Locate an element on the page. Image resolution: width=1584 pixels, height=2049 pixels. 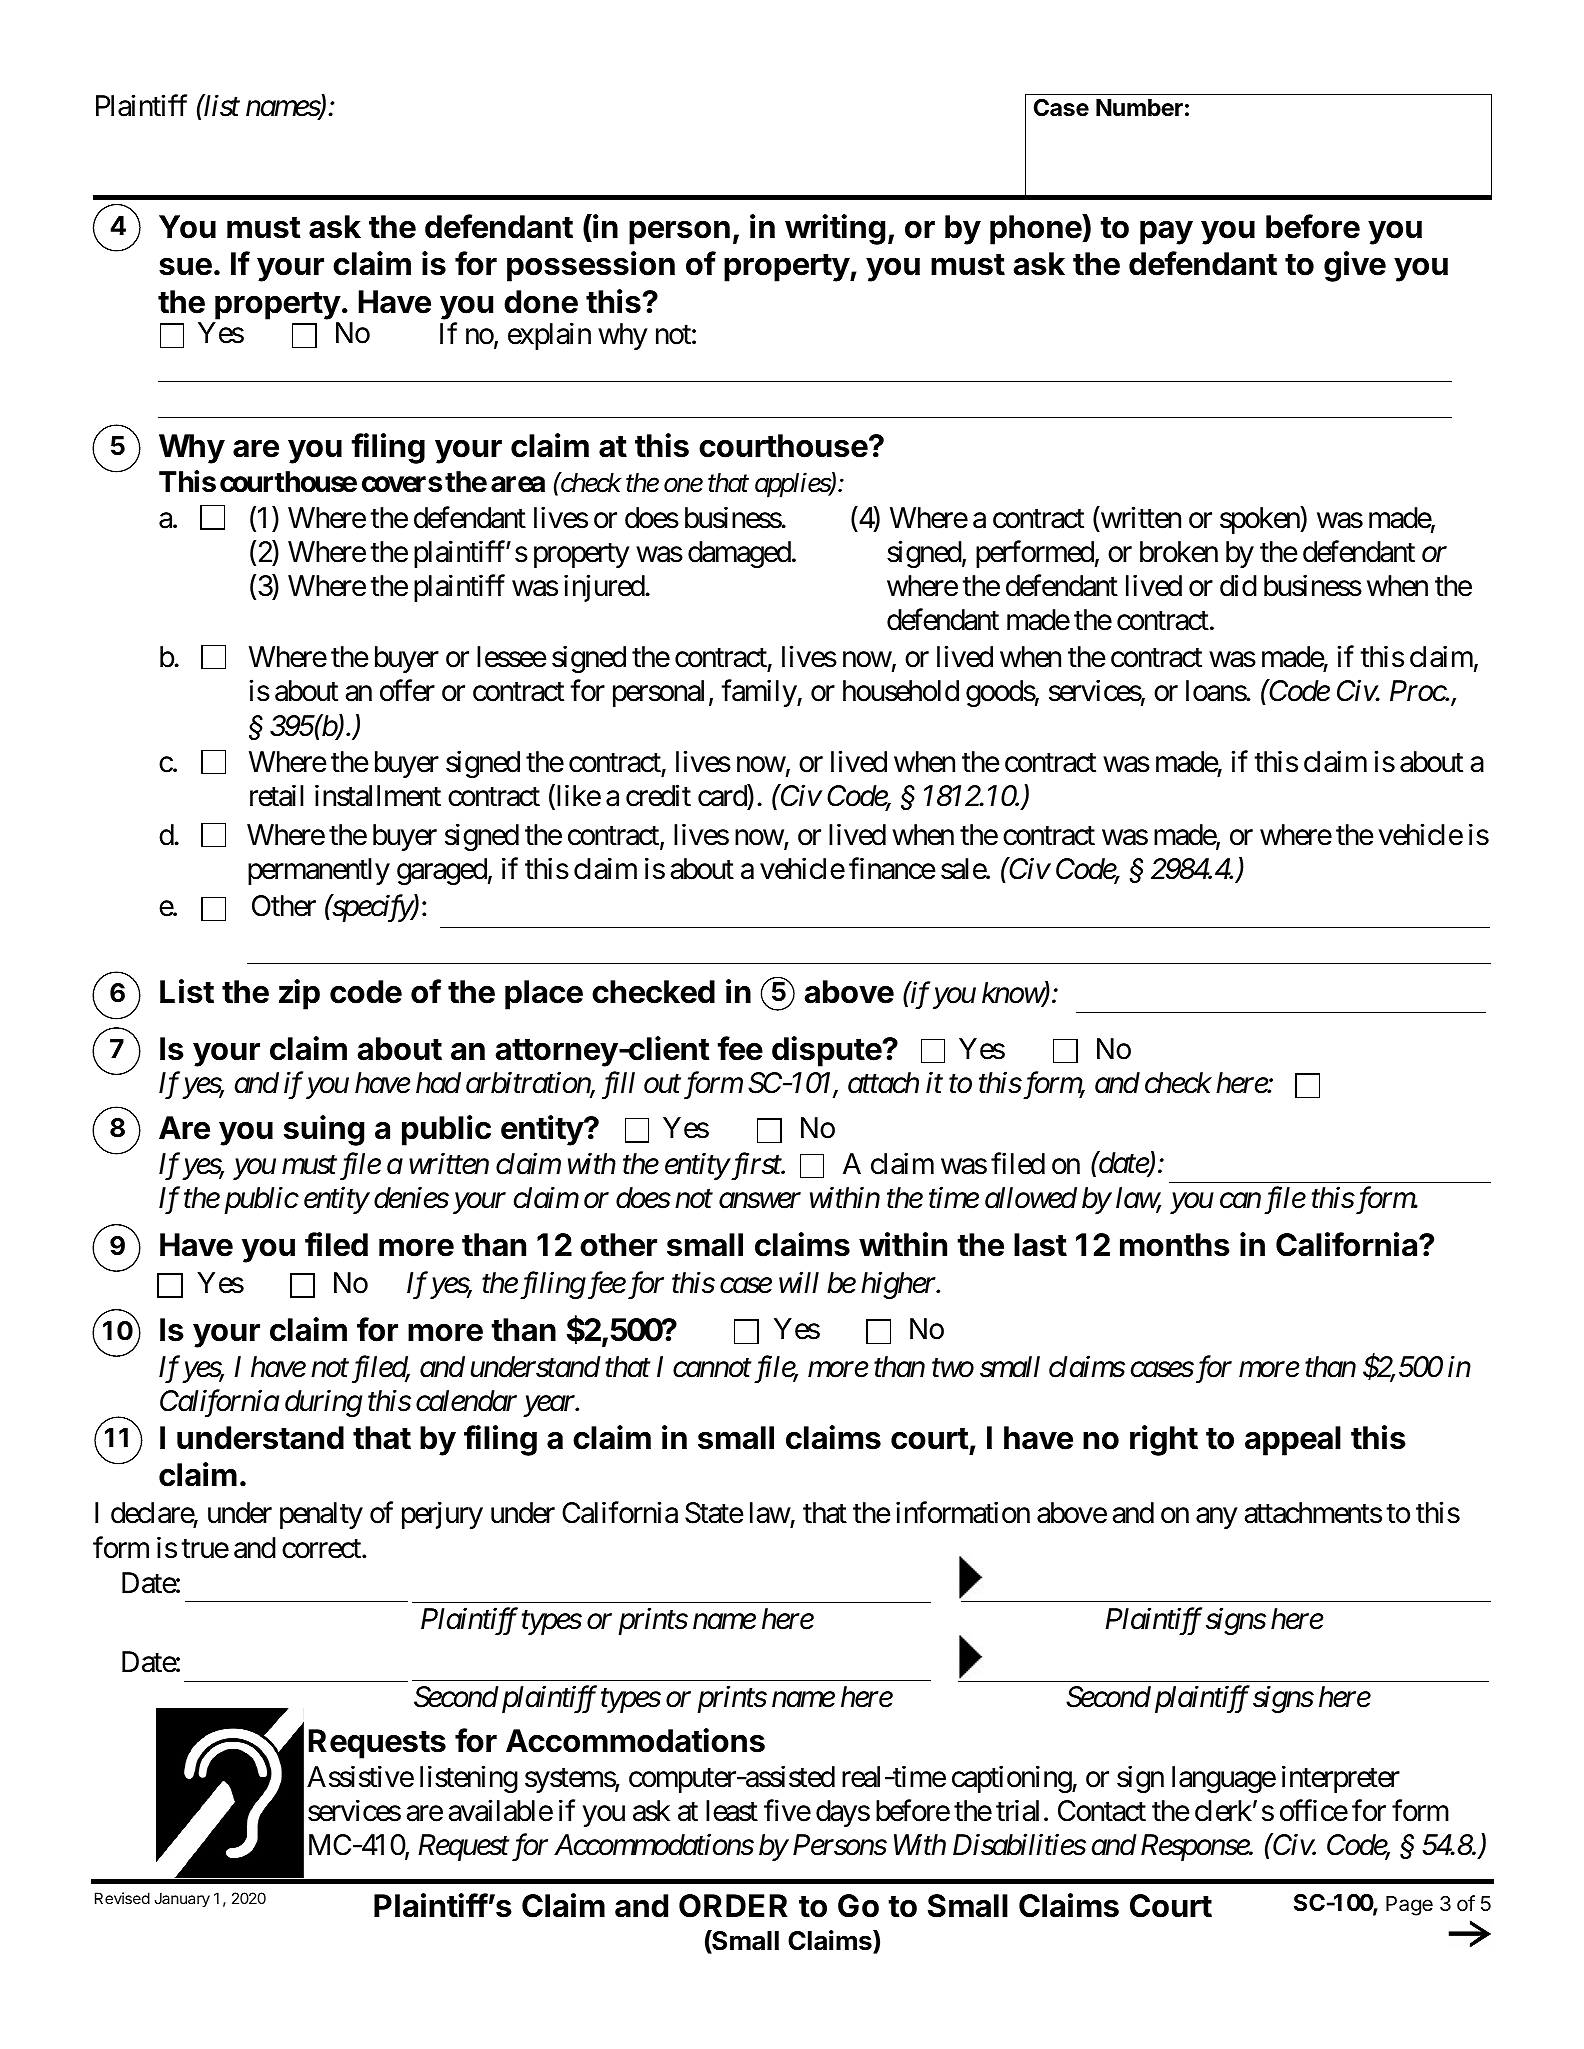
appeal is located at coordinates (1293, 1441).
